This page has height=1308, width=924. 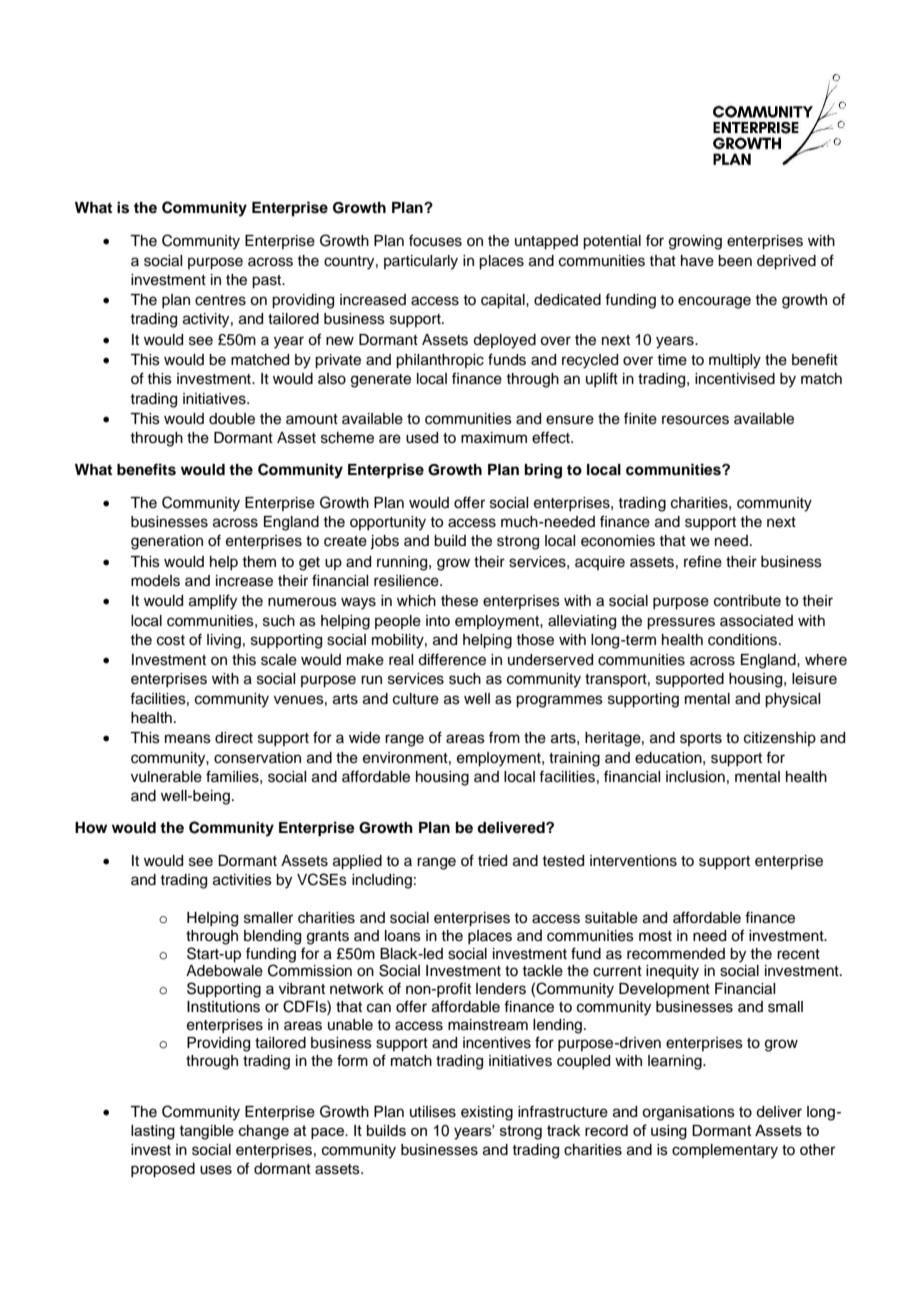 I want to click on been, so click(x=735, y=261).
